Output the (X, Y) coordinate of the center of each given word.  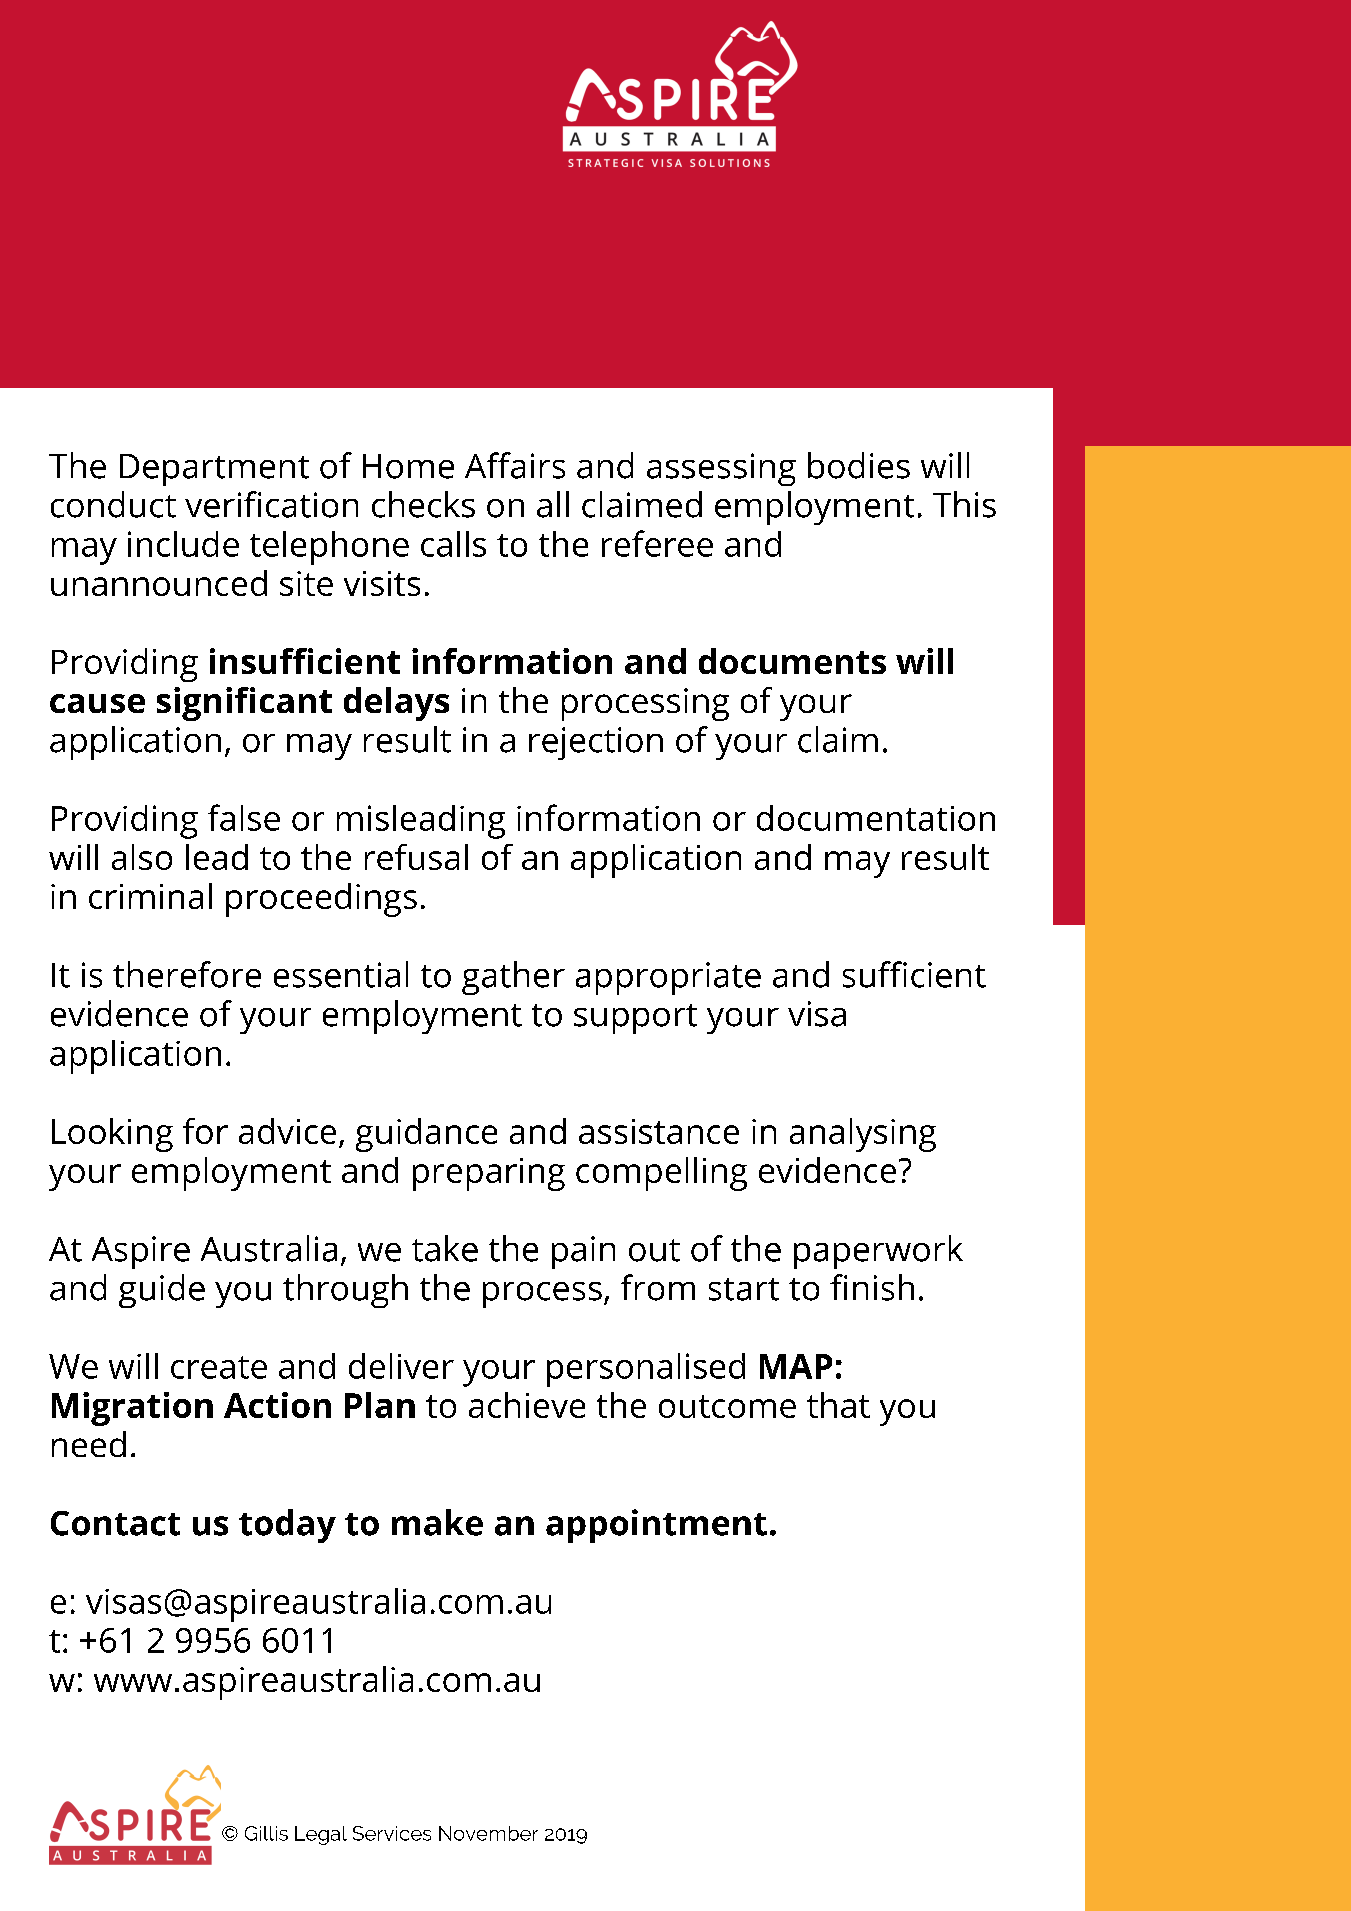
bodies (859, 465)
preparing (489, 1174)
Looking (112, 1135)
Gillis (266, 1833)
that (838, 1405)
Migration (132, 1409)
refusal (416, 857)
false (244, 817)
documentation (876, 818)
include (183, 544)
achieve (527, 1405)
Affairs (515, 465)
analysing (863, 1135)
